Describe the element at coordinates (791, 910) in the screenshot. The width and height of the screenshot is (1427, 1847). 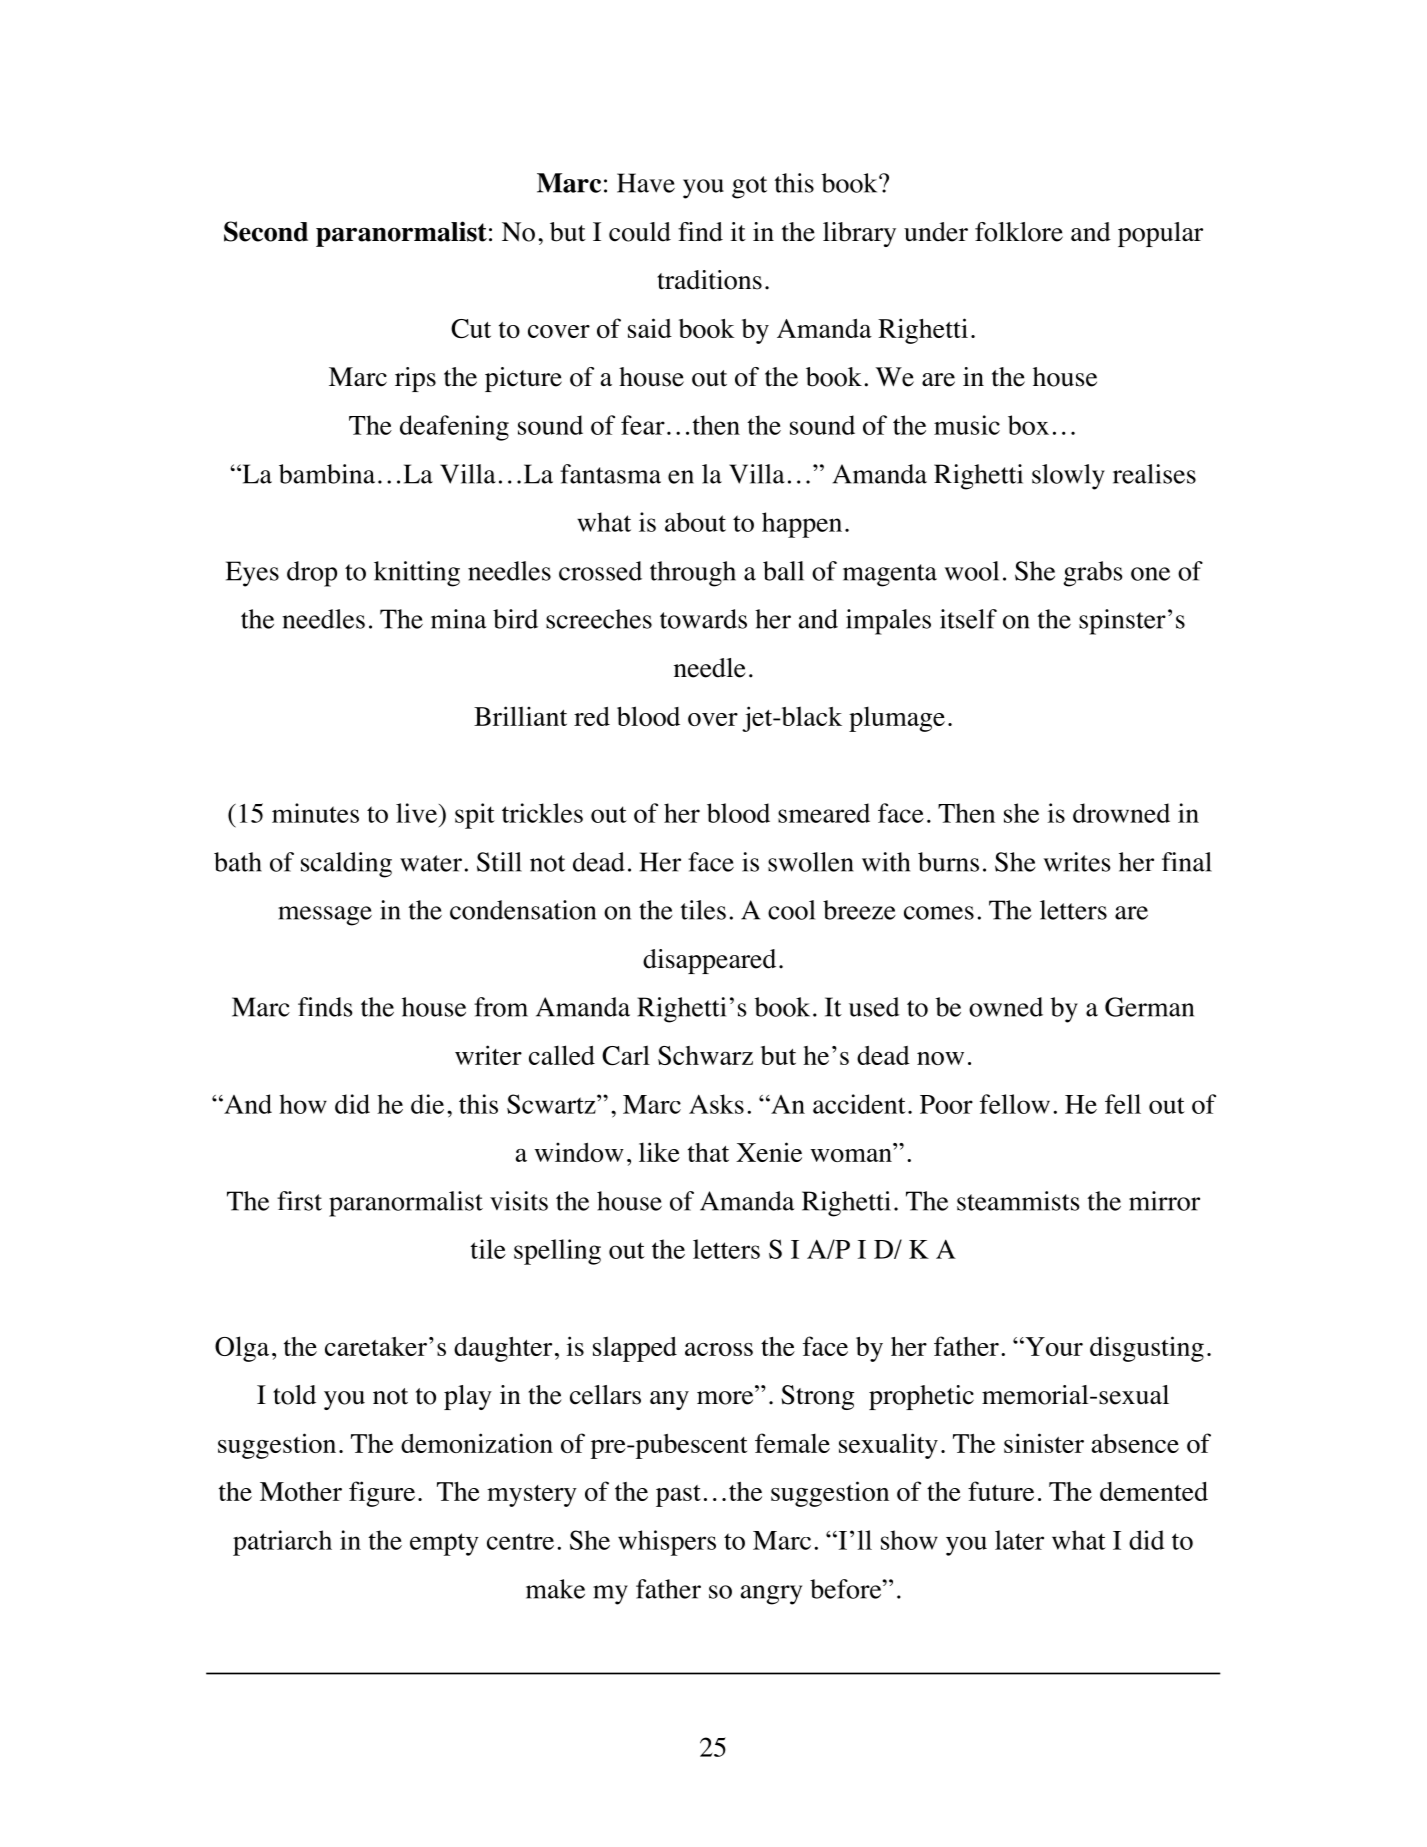
I see `cool` at that location.
